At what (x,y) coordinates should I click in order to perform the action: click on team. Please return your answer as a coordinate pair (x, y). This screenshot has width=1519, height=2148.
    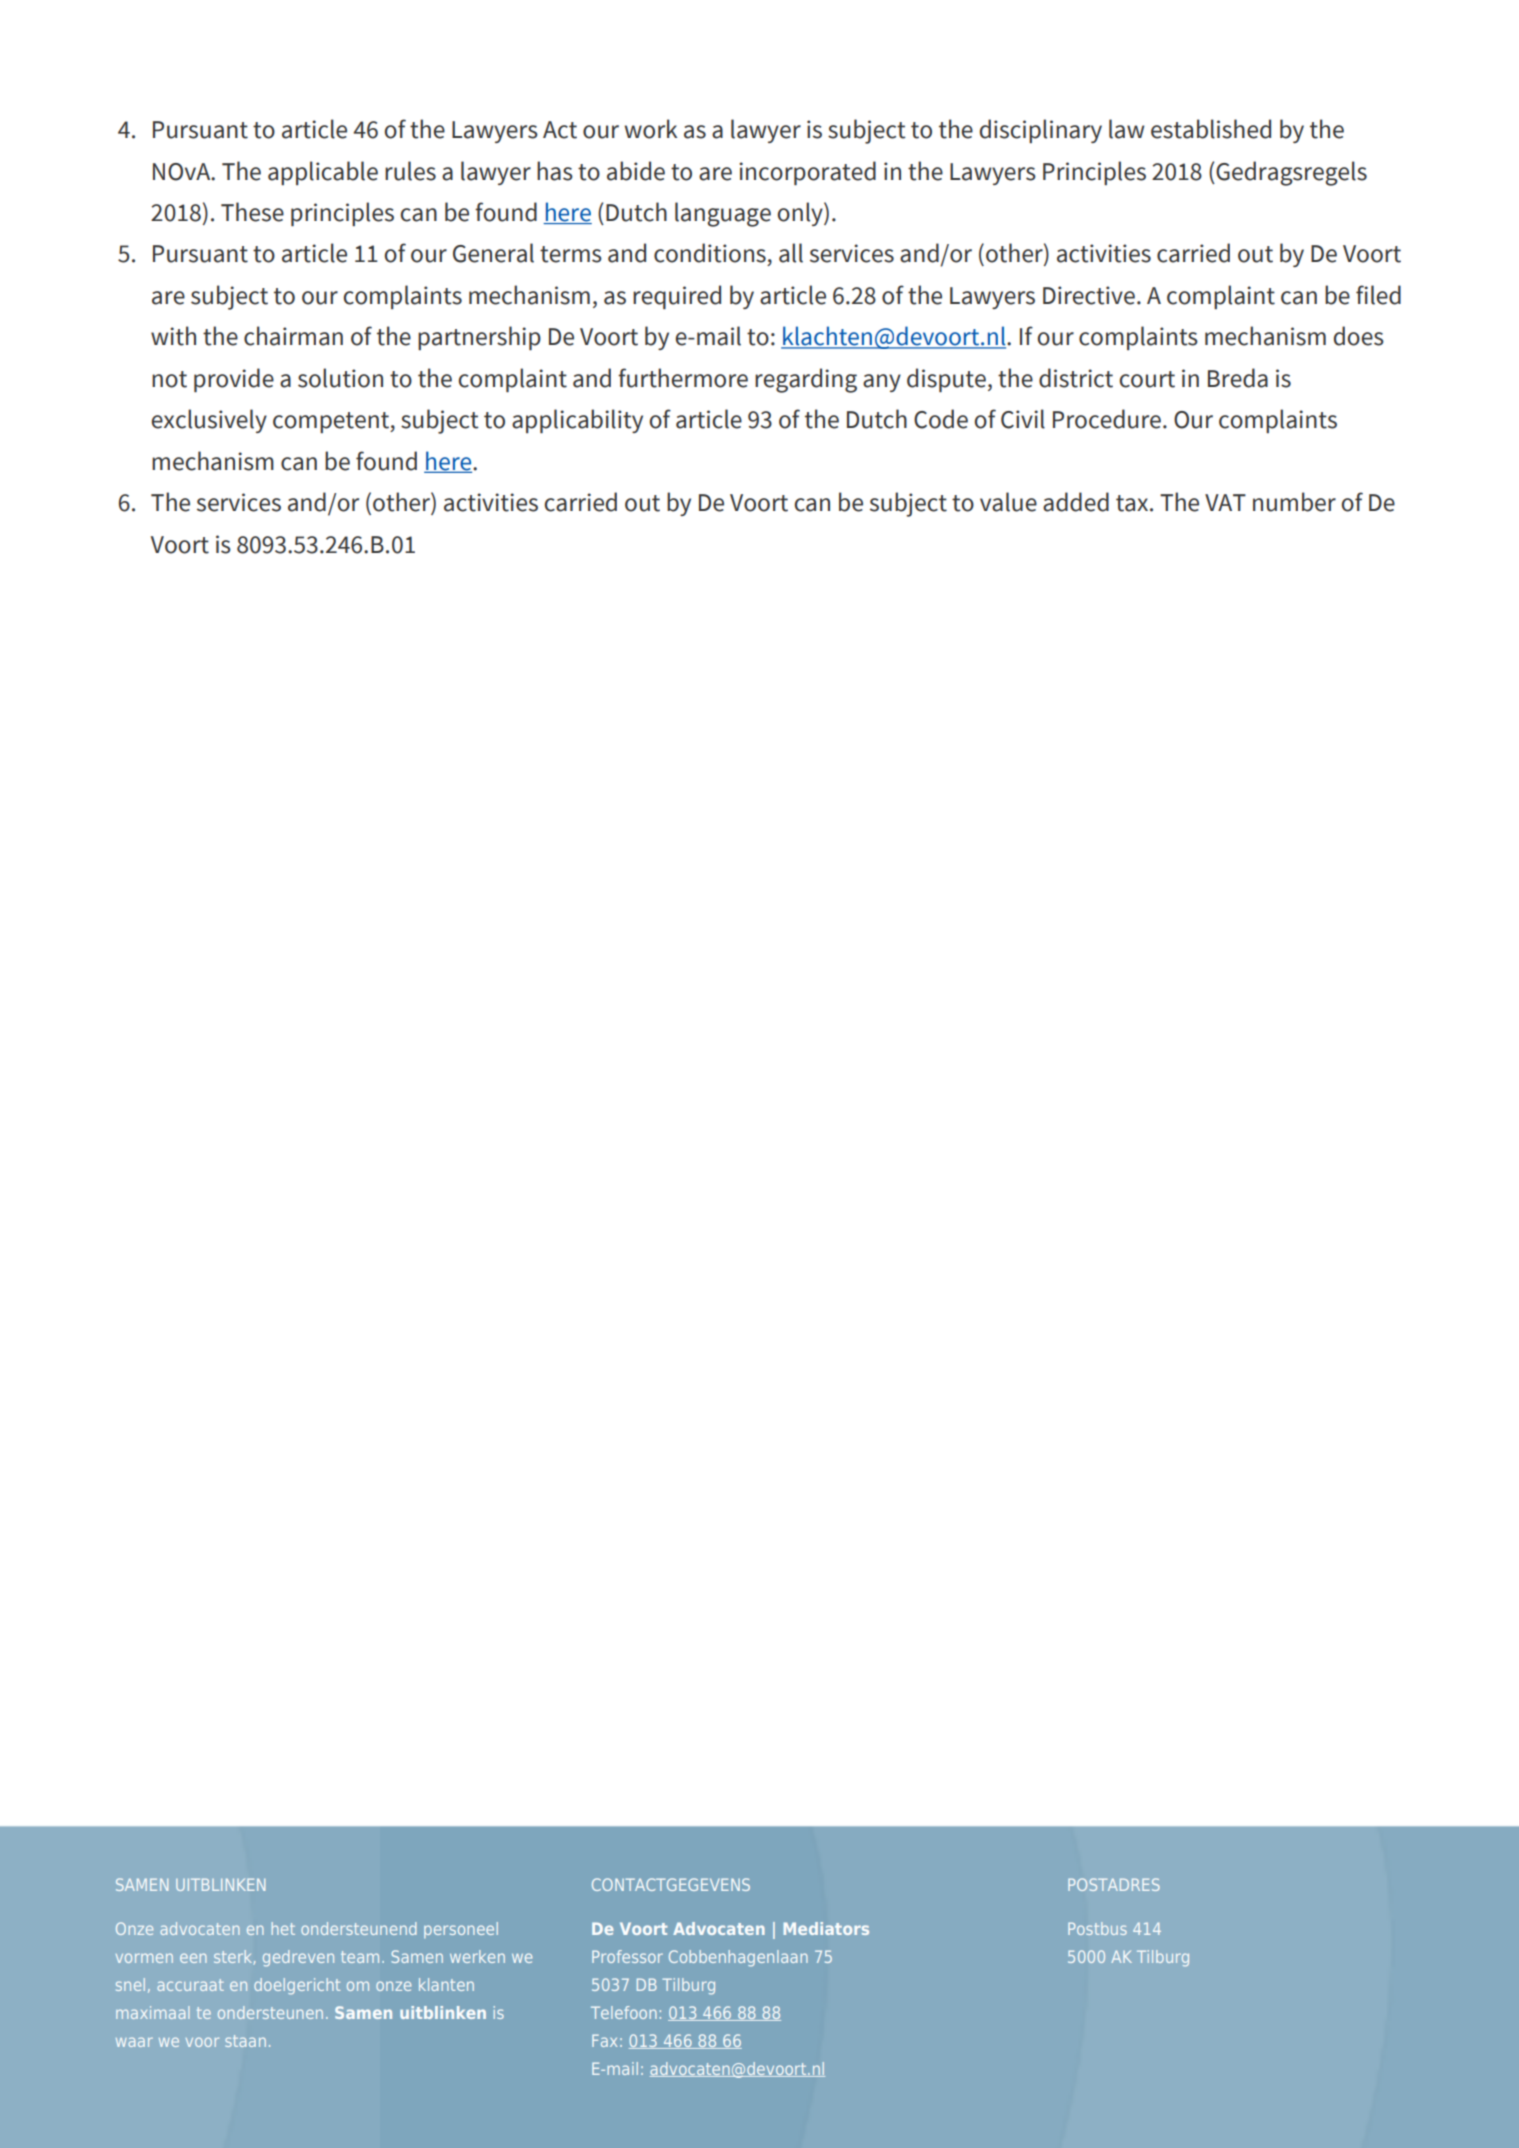
    Looking at the image, I should click on (360, 1957).
